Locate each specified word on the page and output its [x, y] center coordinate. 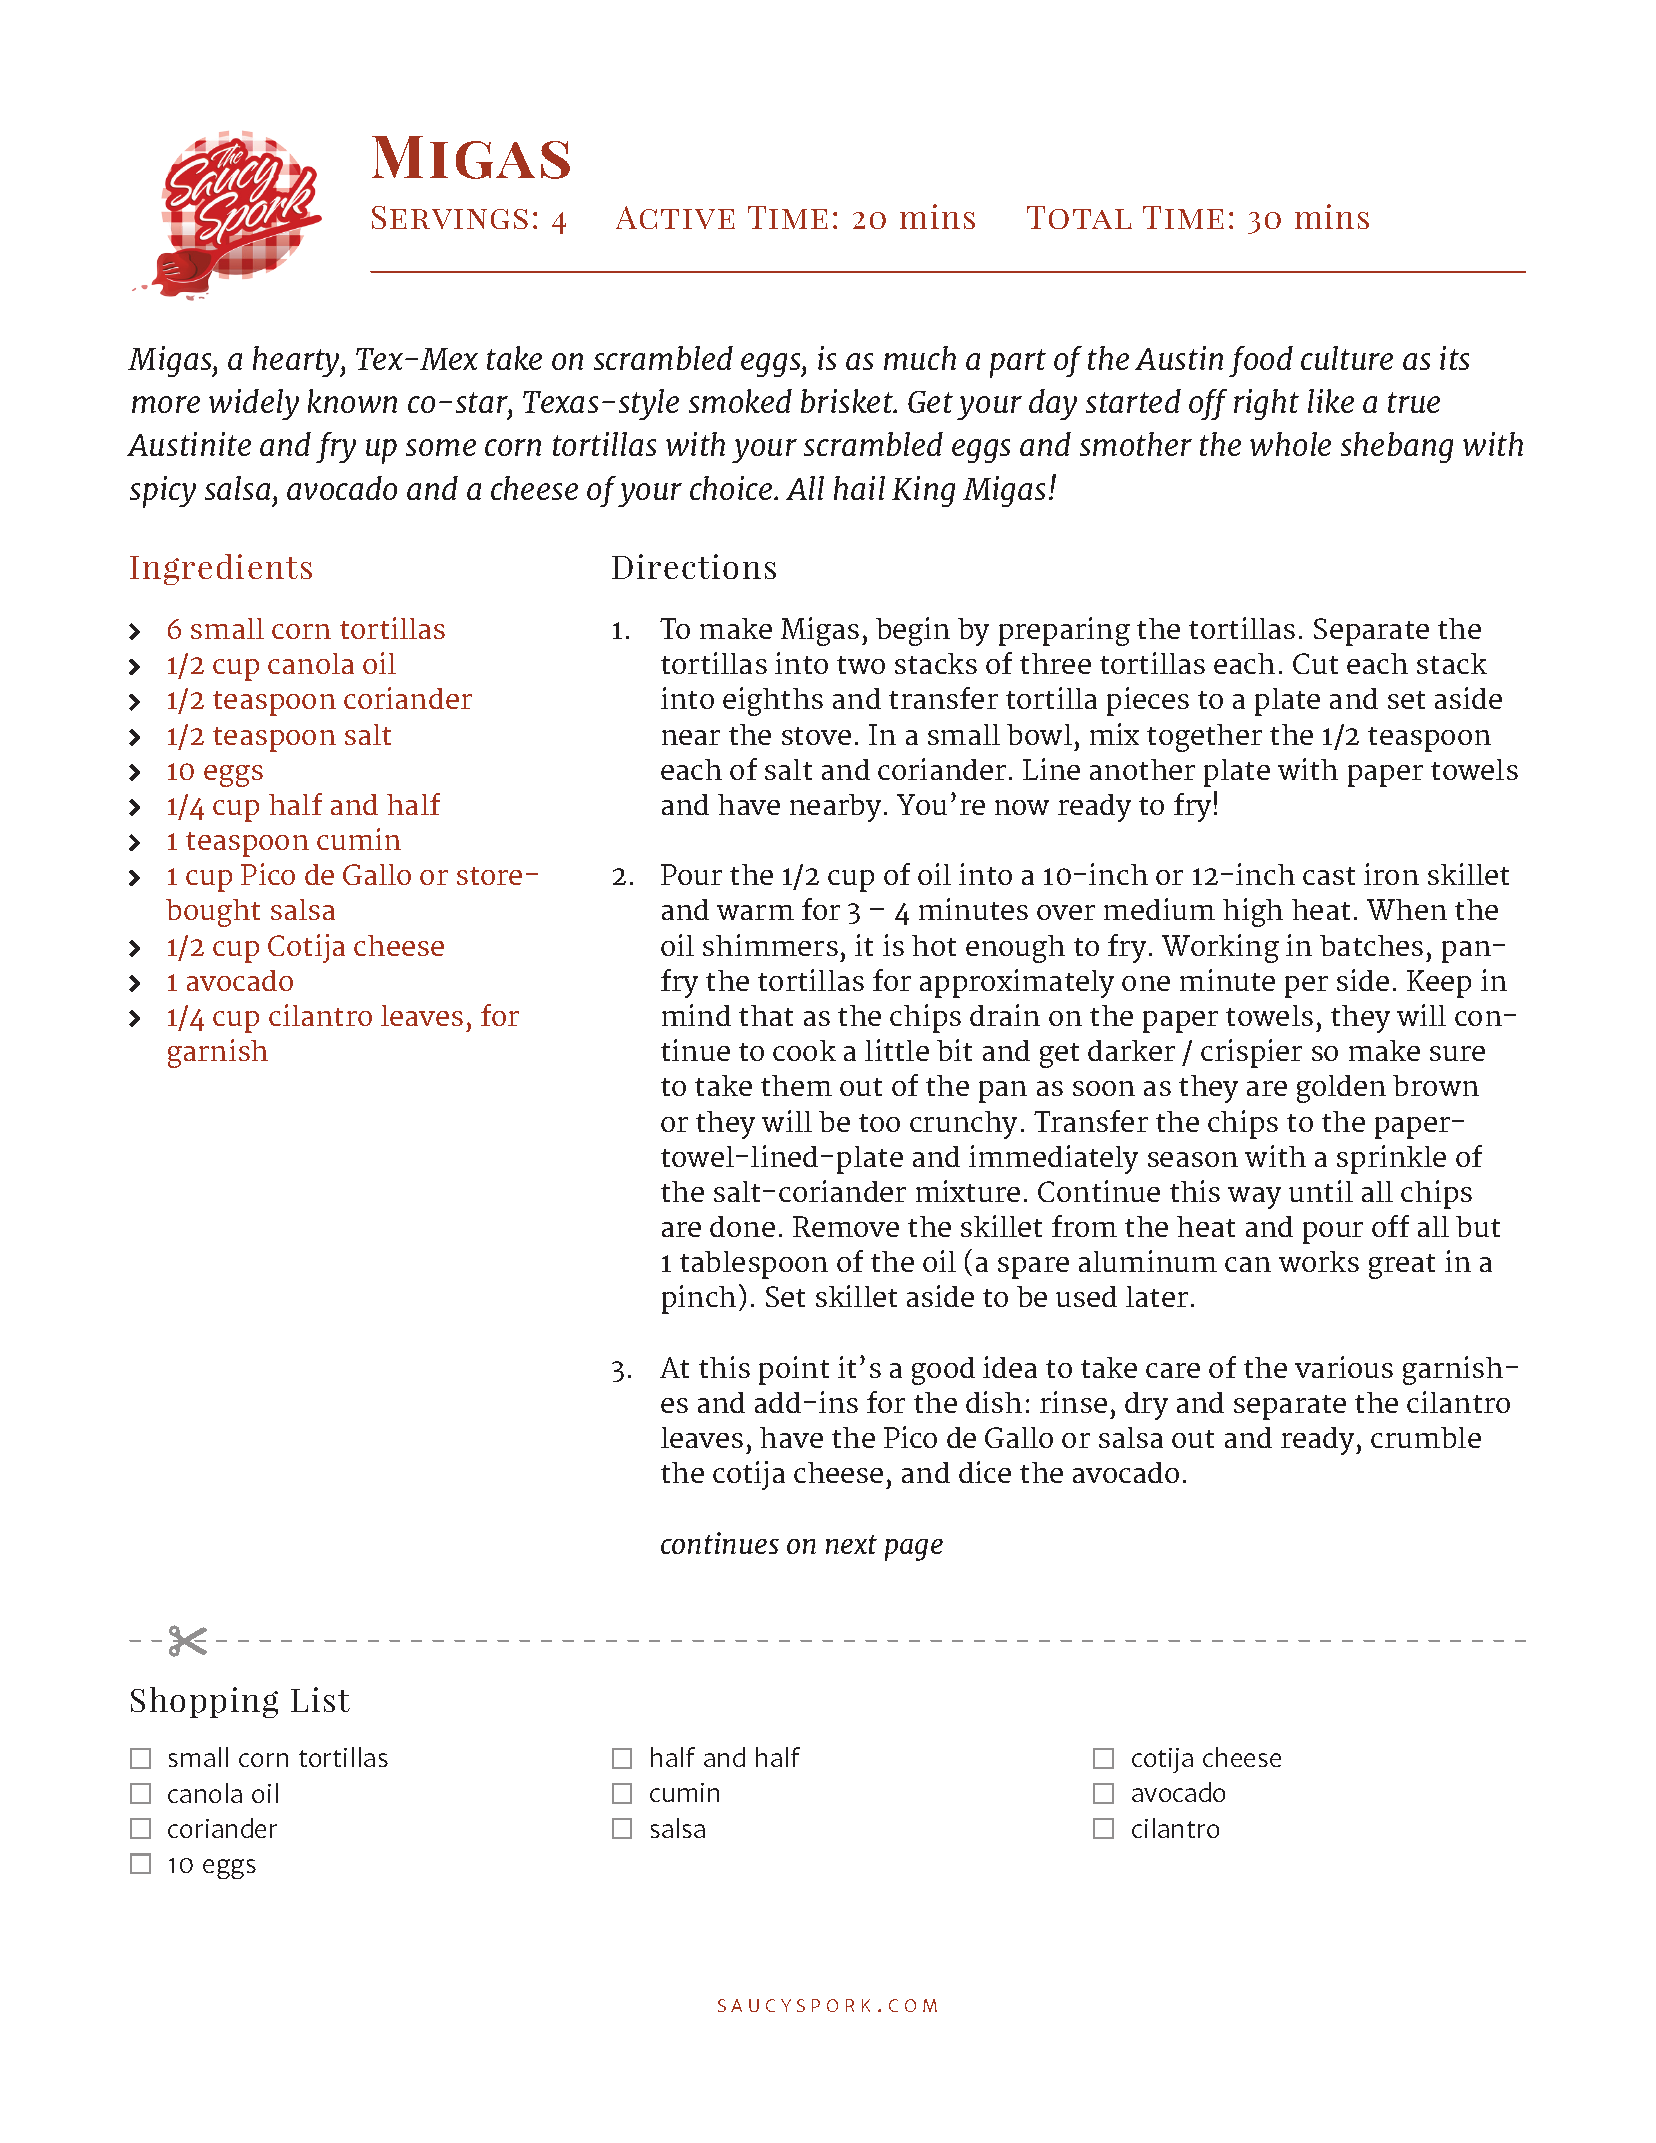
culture [1347, 358]
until [1321, 1191]
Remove [846, 1226]
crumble [1426, 1437]
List [320, 1699]
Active [675, 217]
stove [816, 736]
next [851, 1544]
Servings [450, 217]
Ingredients [221, 569]
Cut [1315, 663]
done [742, 1226]
